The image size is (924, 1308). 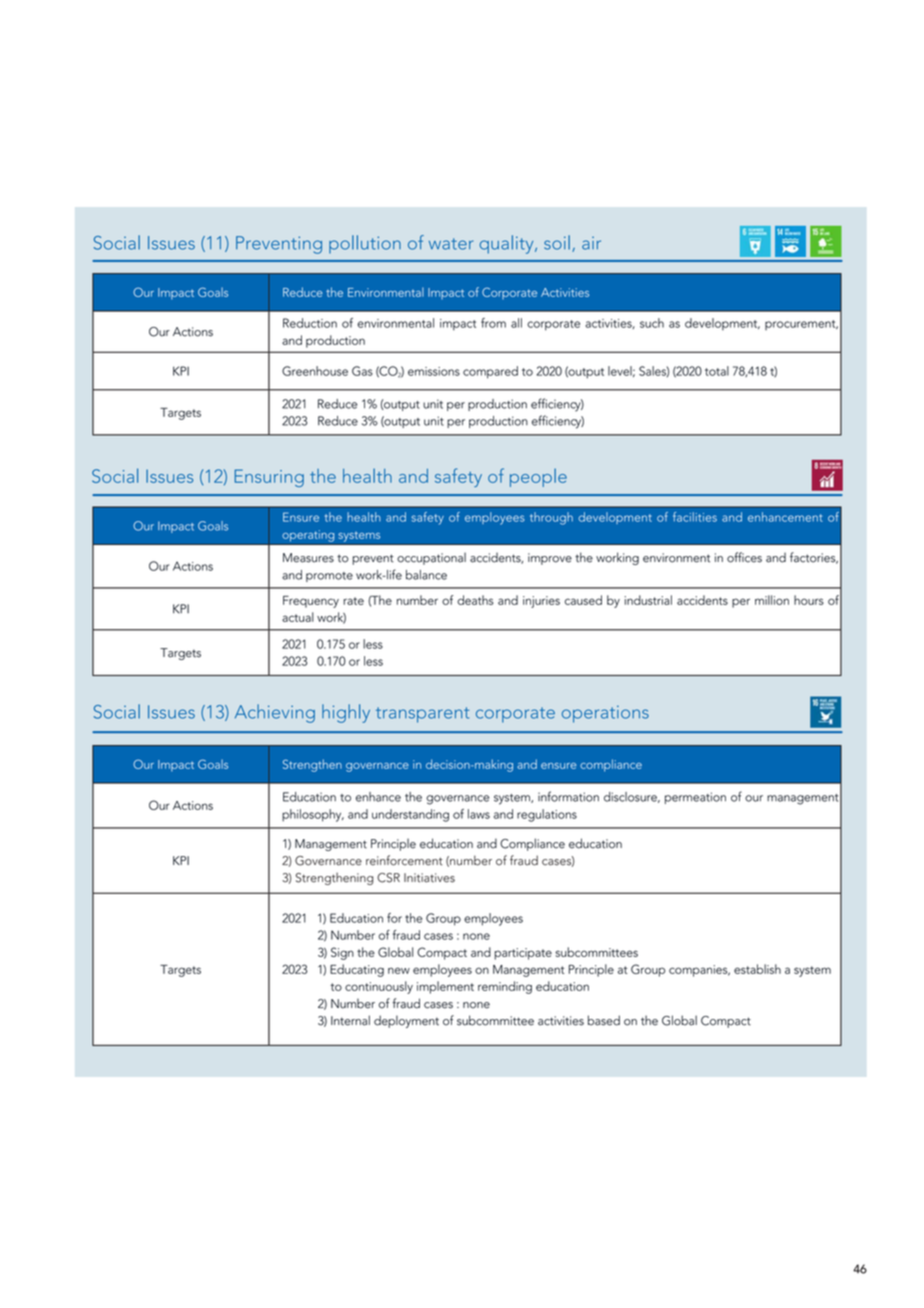 I want to click on Internal, so click(x=350, y=1020).
